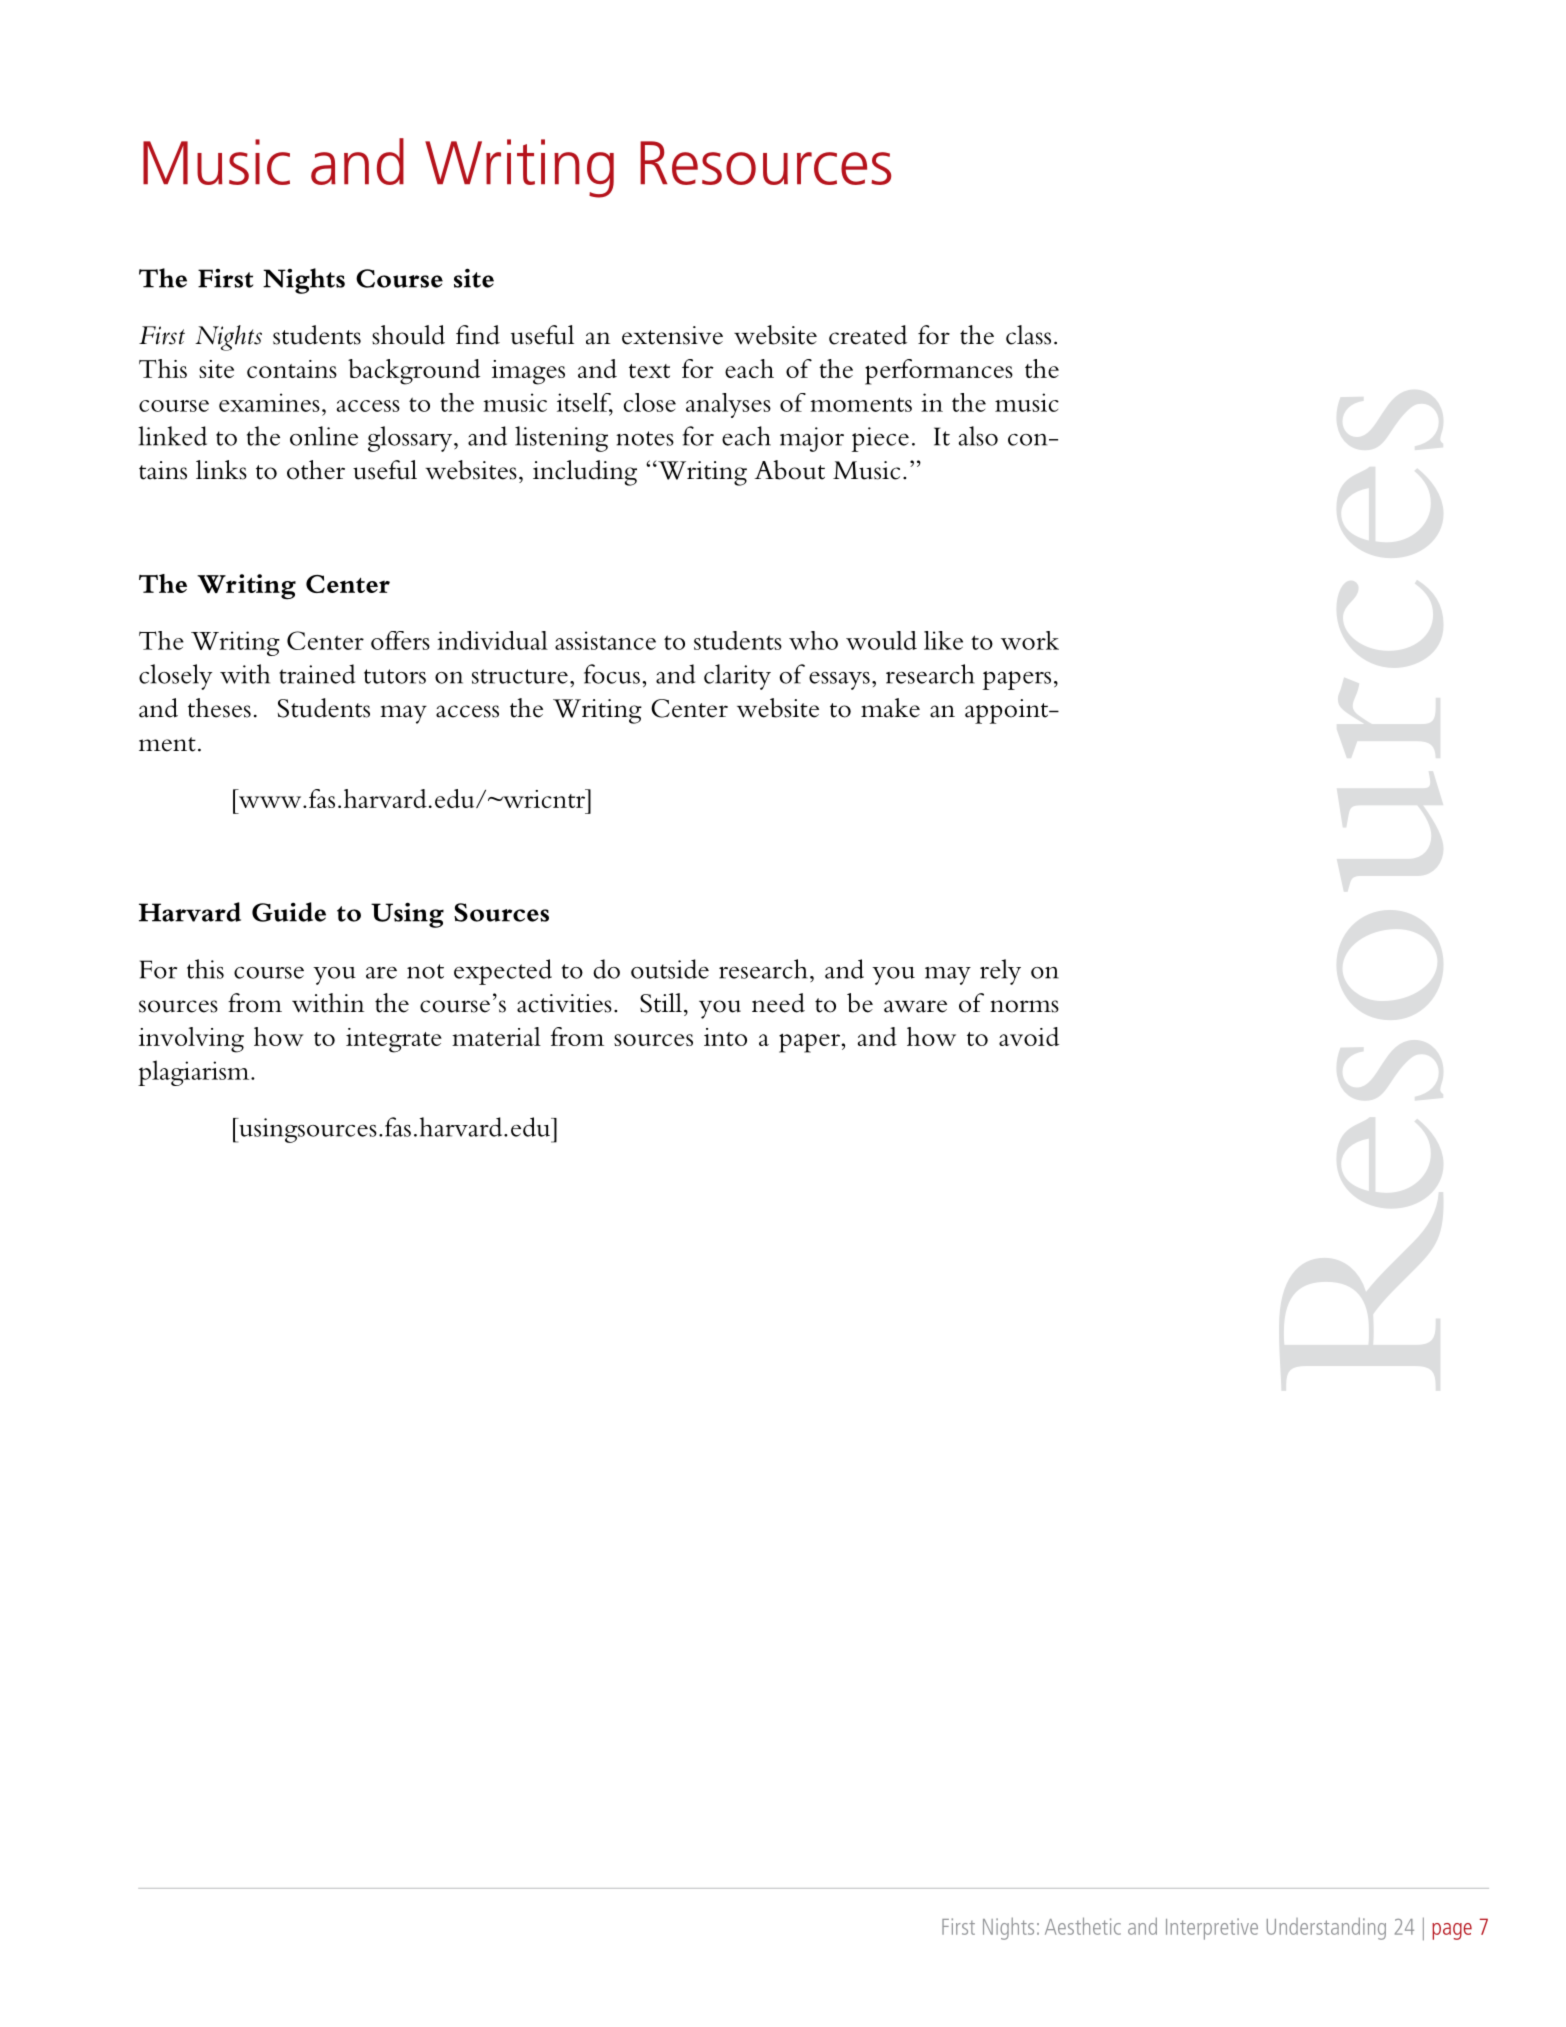 This image has height=2027, width=1566. What do you see at coordinates (394, 1040) in the image?
I see `integrate` at bounding box center [394, 1040].
